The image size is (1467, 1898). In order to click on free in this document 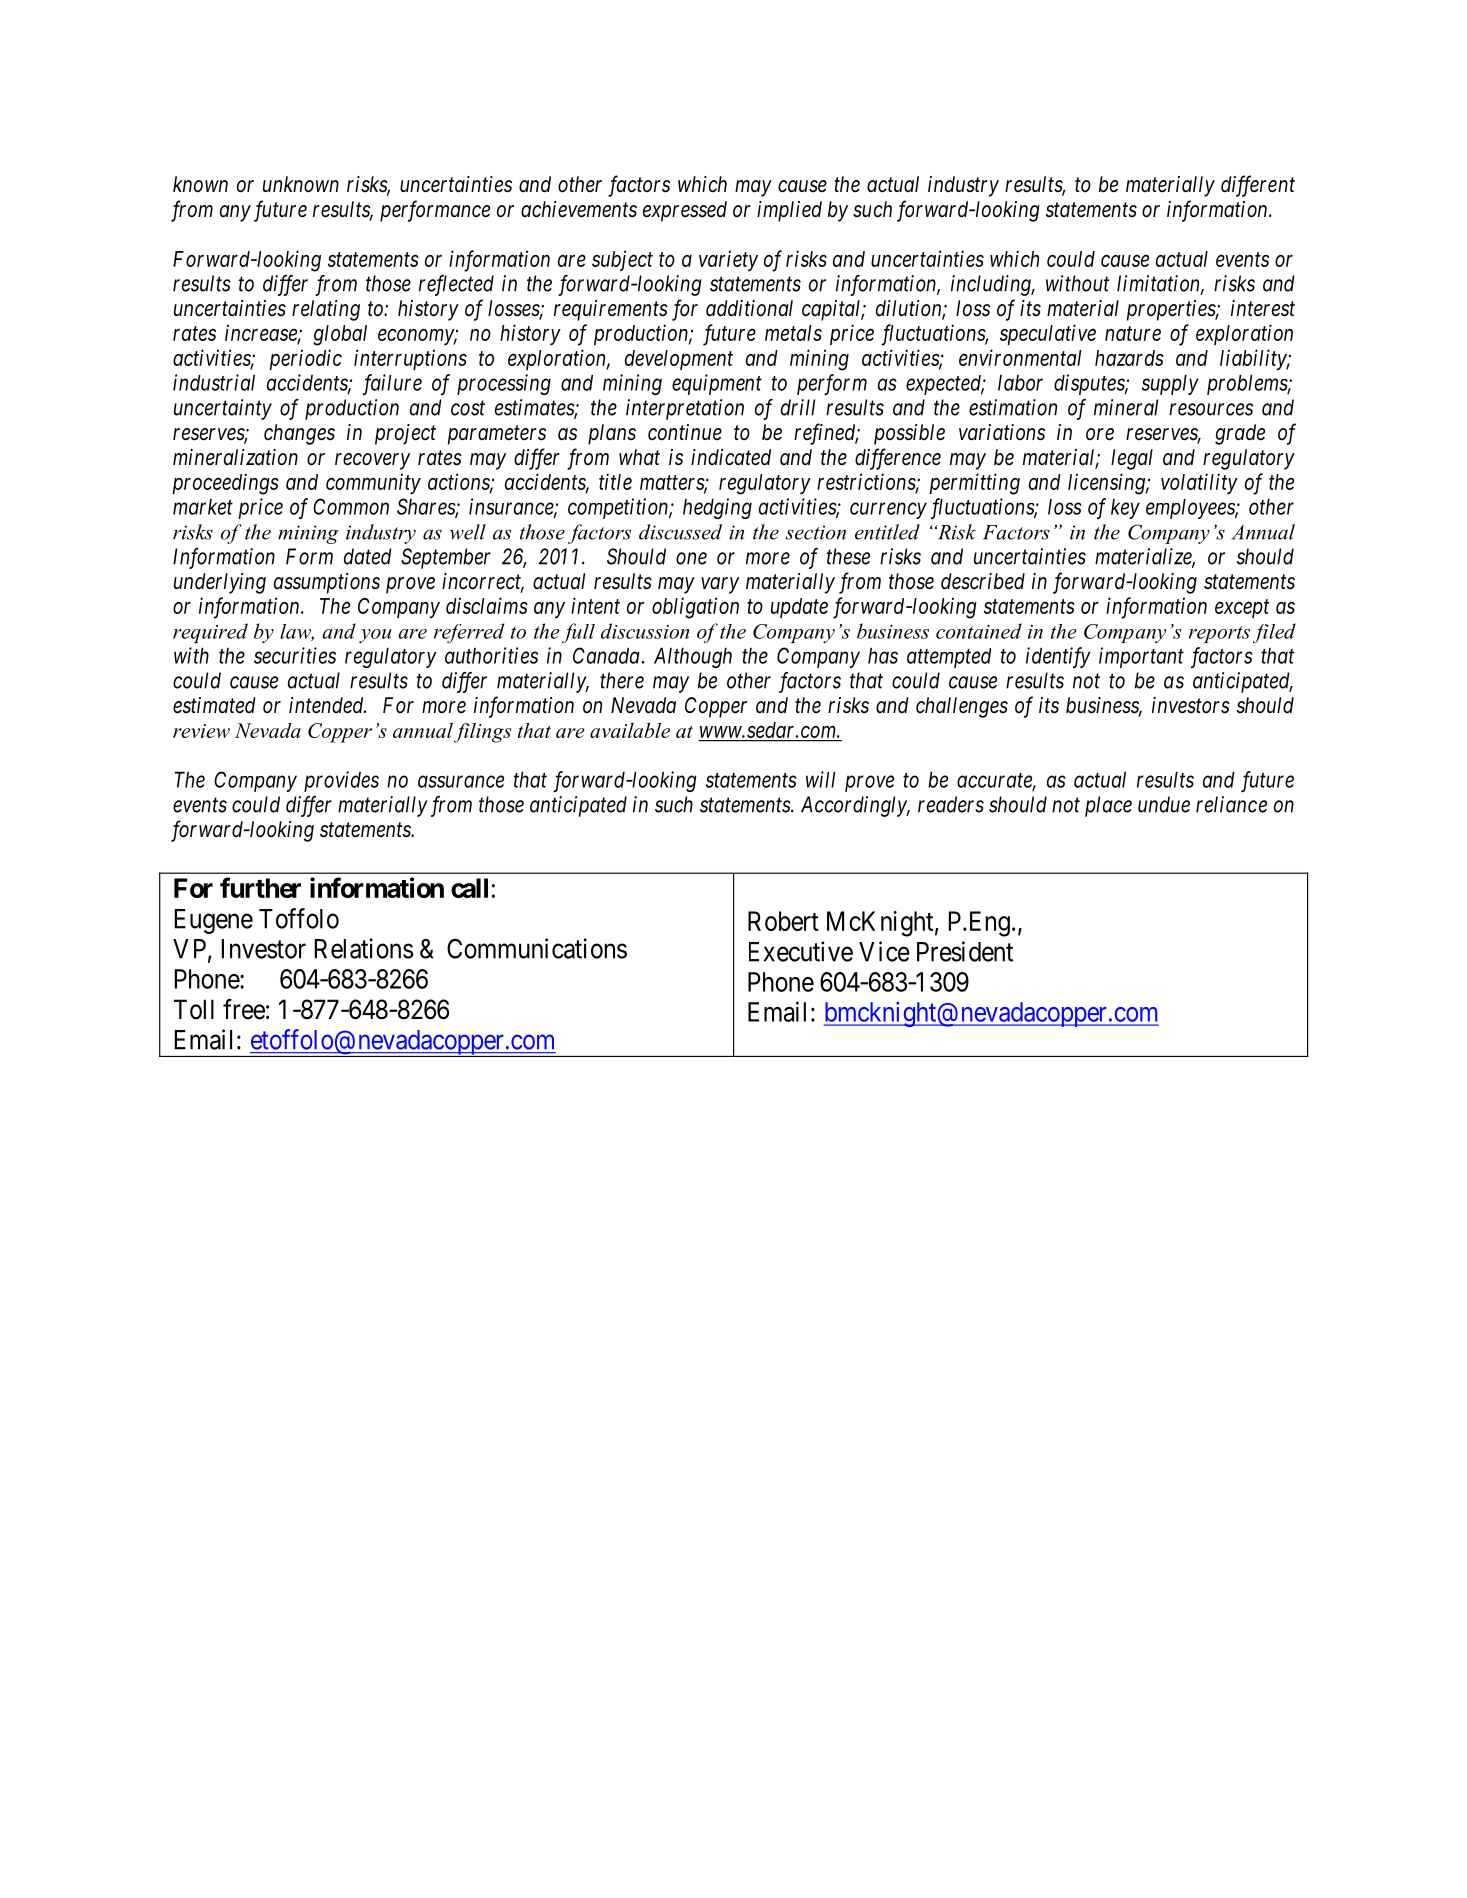, I will do `click(244, 1009)`.
